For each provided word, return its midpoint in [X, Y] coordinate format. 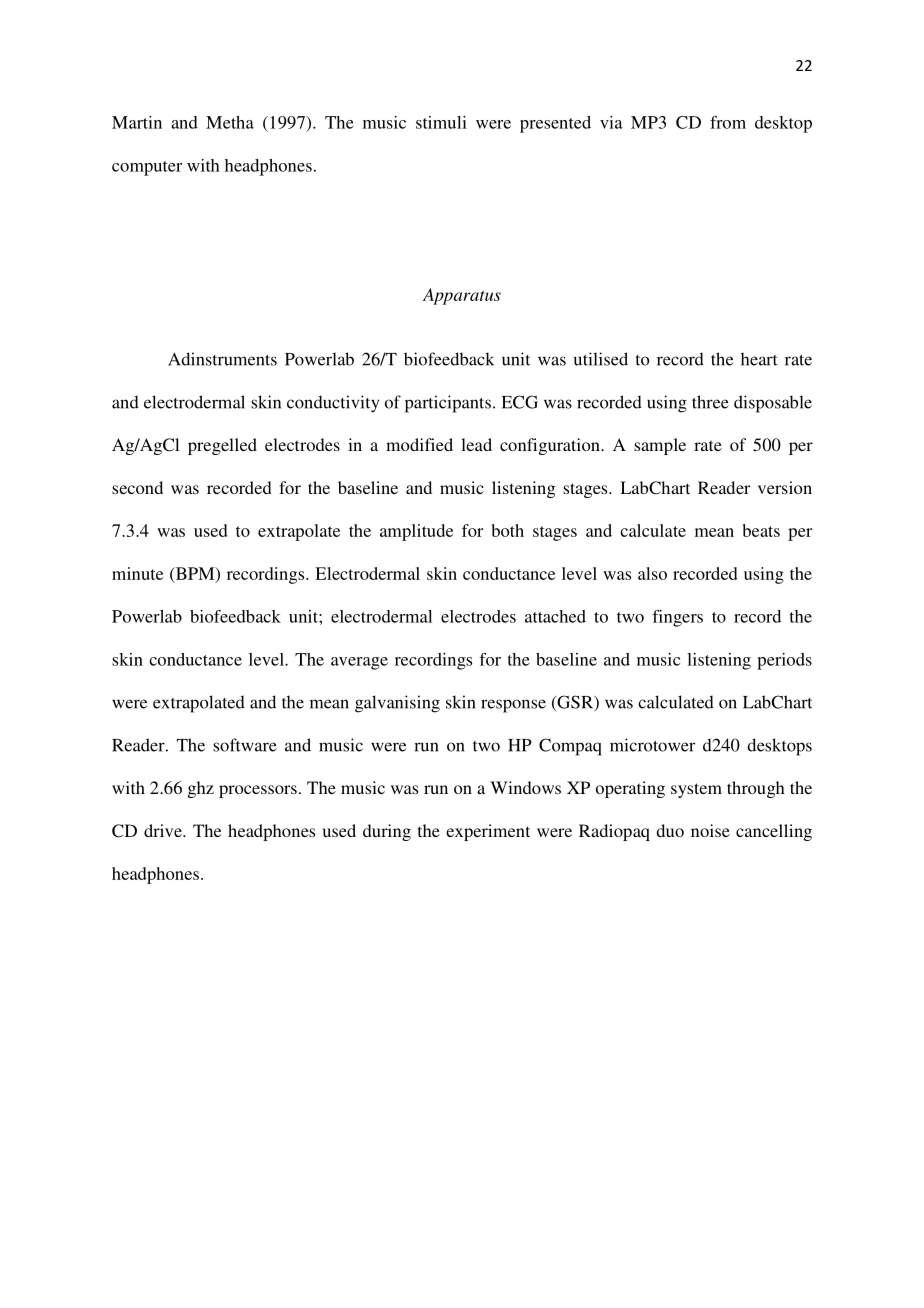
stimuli [441, 122]
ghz [201, 789]
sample [660, 446]
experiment [488, 832]
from [728, 122]
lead [476, 444]
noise [710, 830]
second [137, 487]
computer [147, 168]
